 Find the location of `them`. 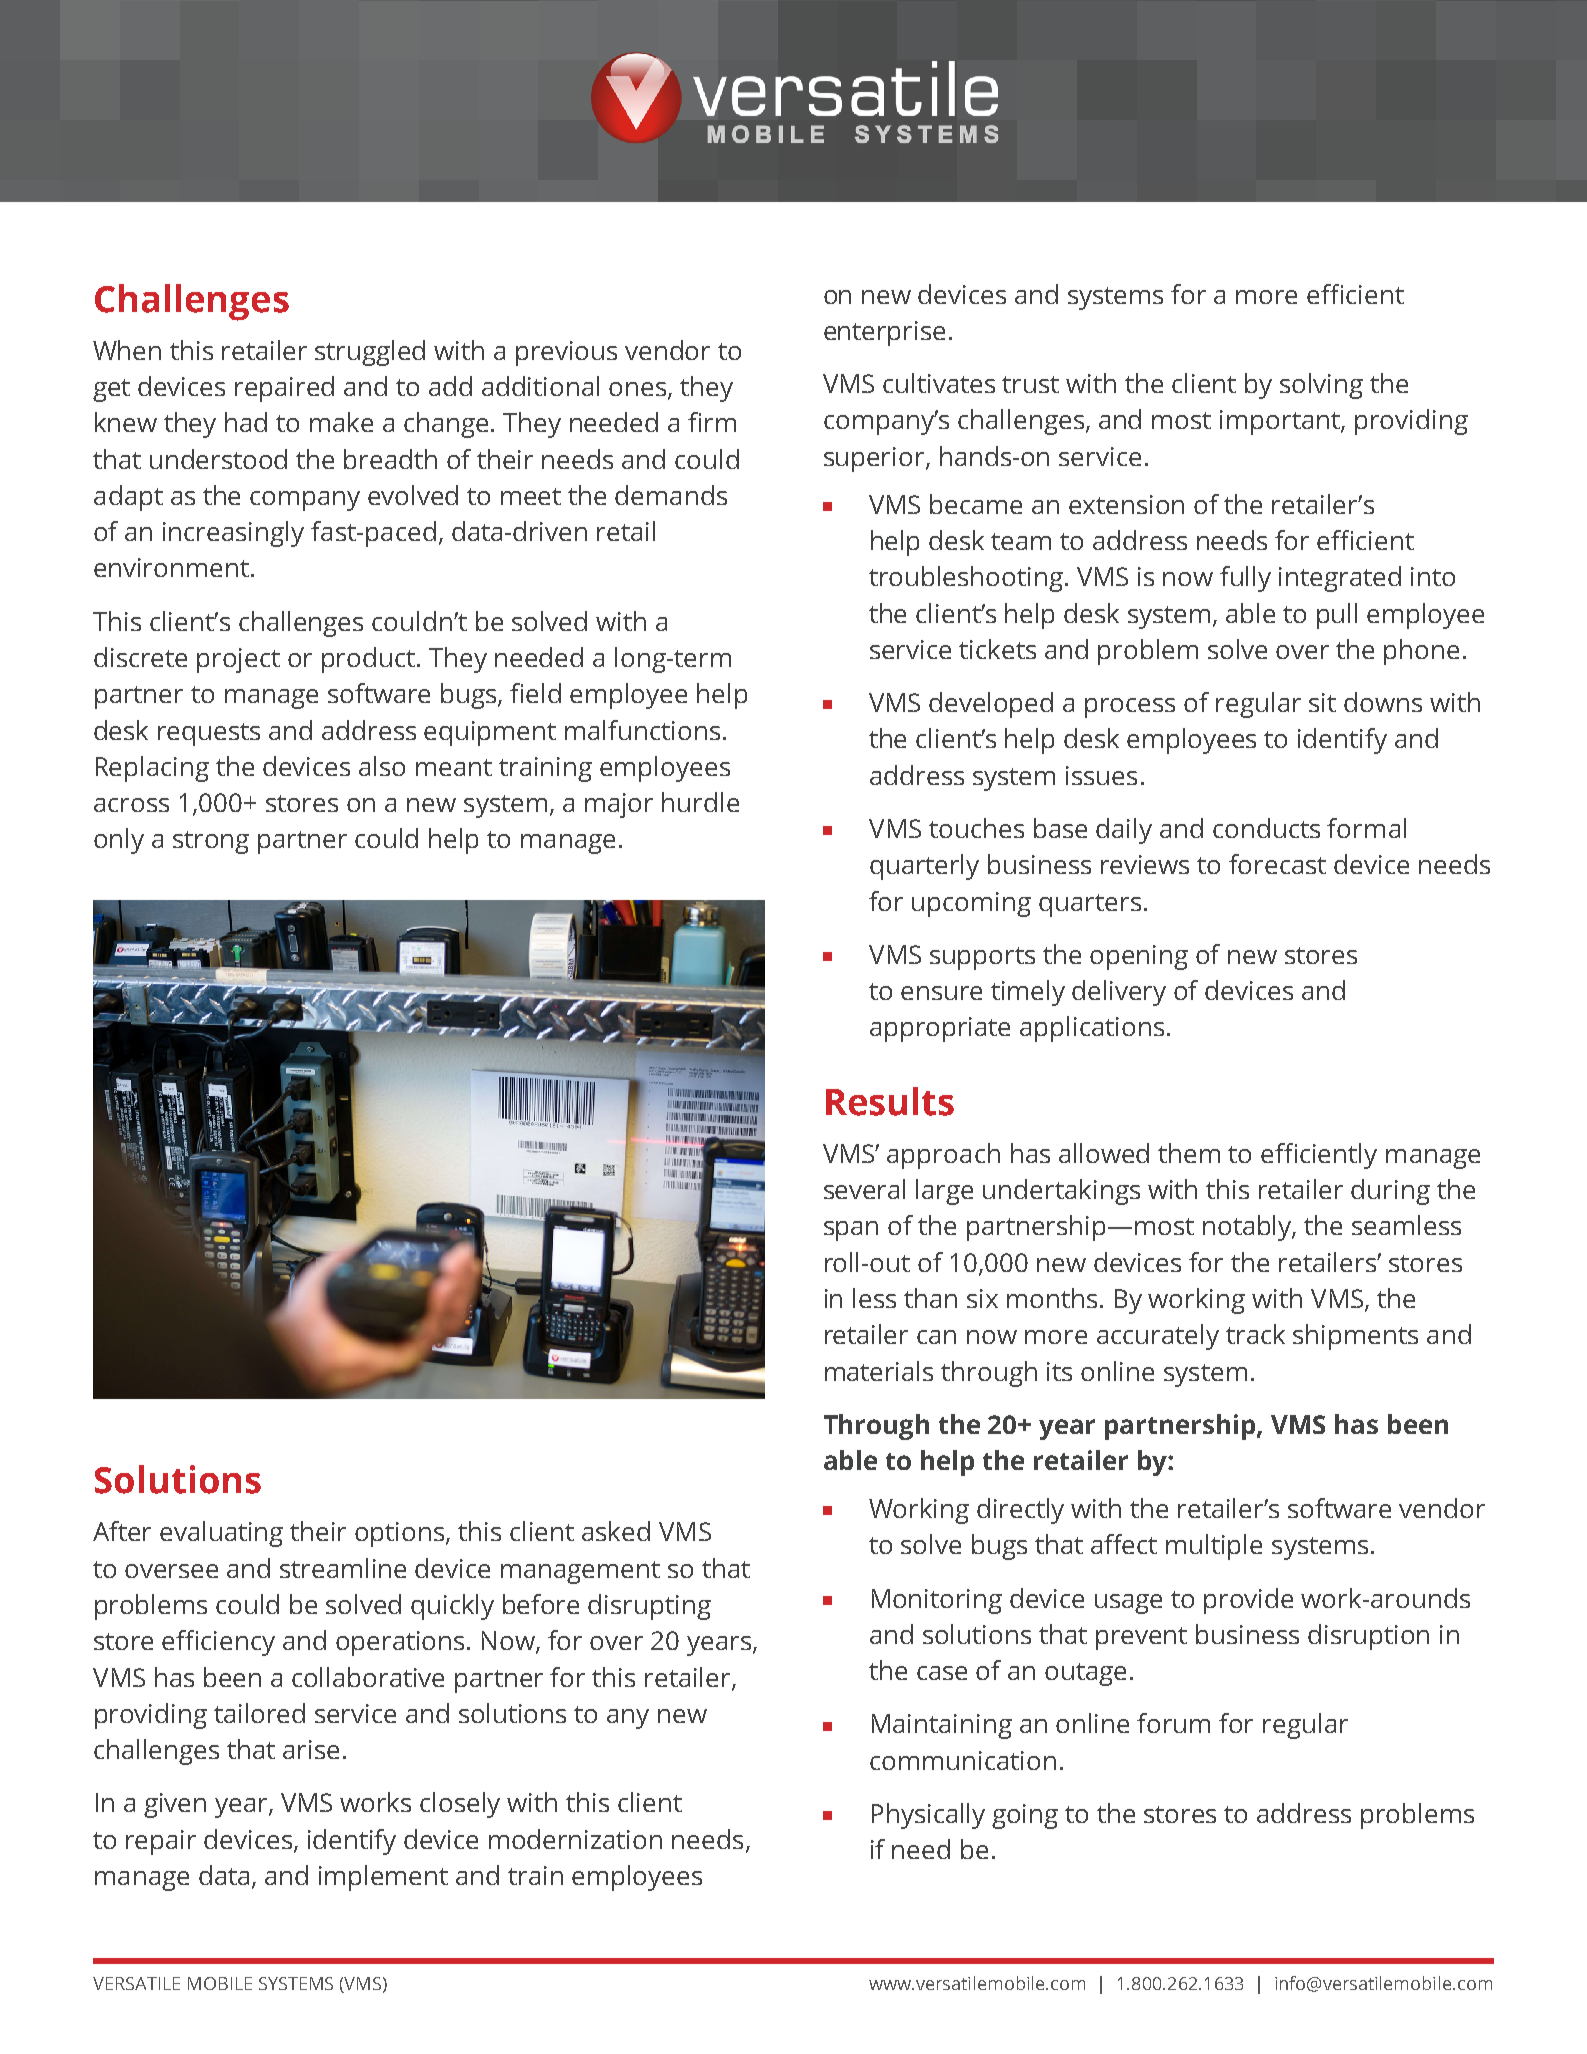

them is located at coordinates (1189, 1153).
